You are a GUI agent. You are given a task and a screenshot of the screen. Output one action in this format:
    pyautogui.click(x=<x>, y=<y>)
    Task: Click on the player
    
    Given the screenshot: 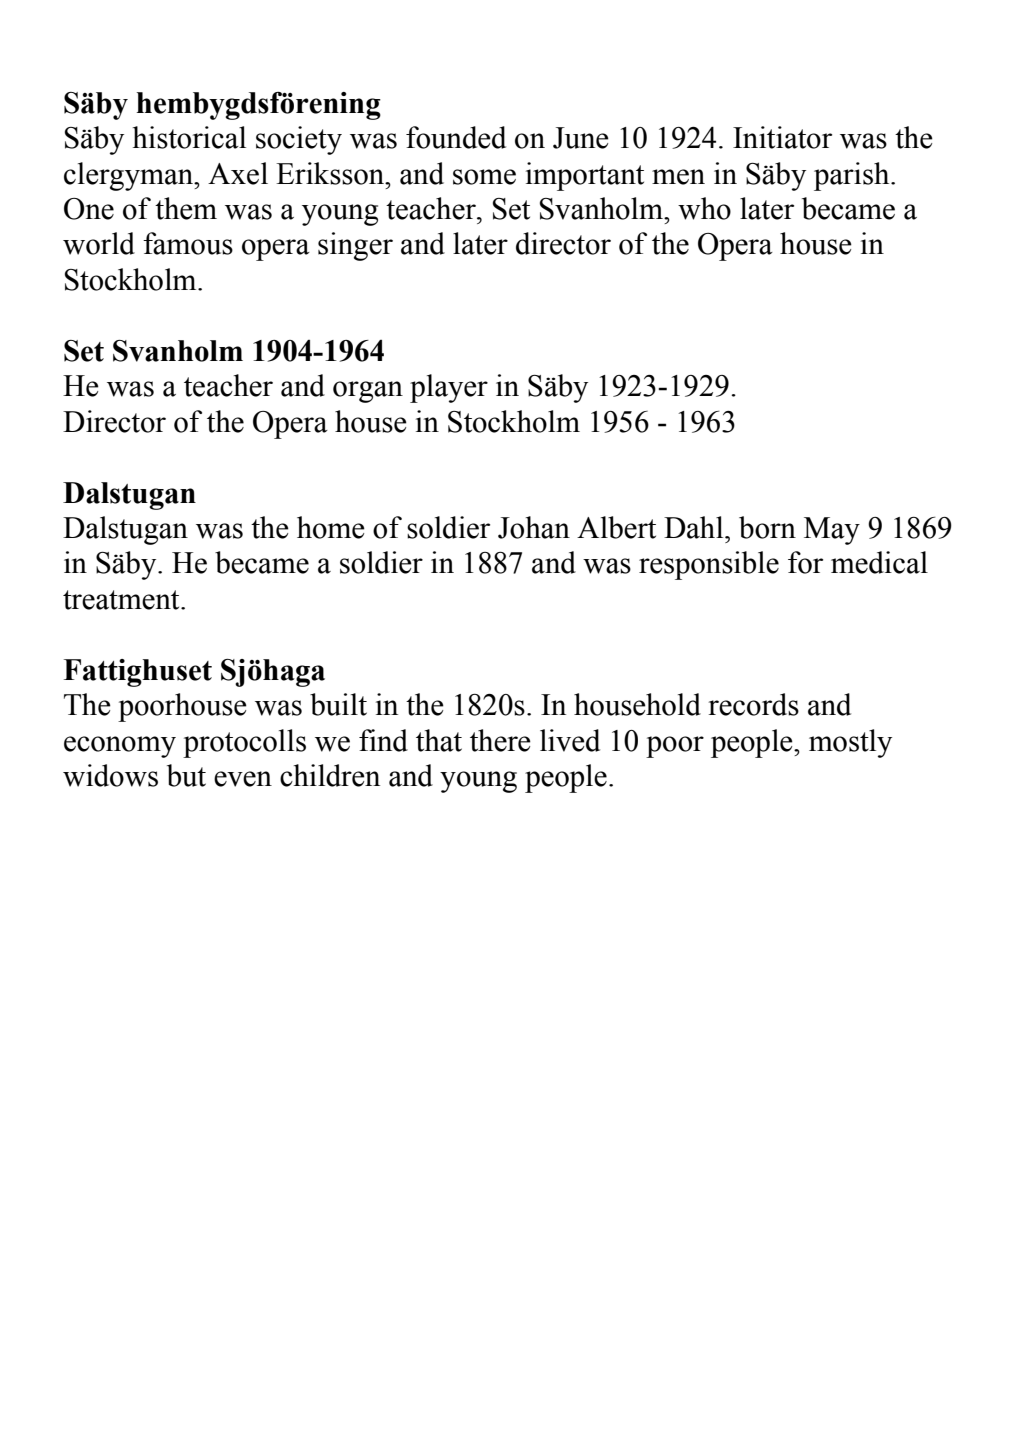 What is the action you would take?
    pyautogui.click(x=449, y=388)
